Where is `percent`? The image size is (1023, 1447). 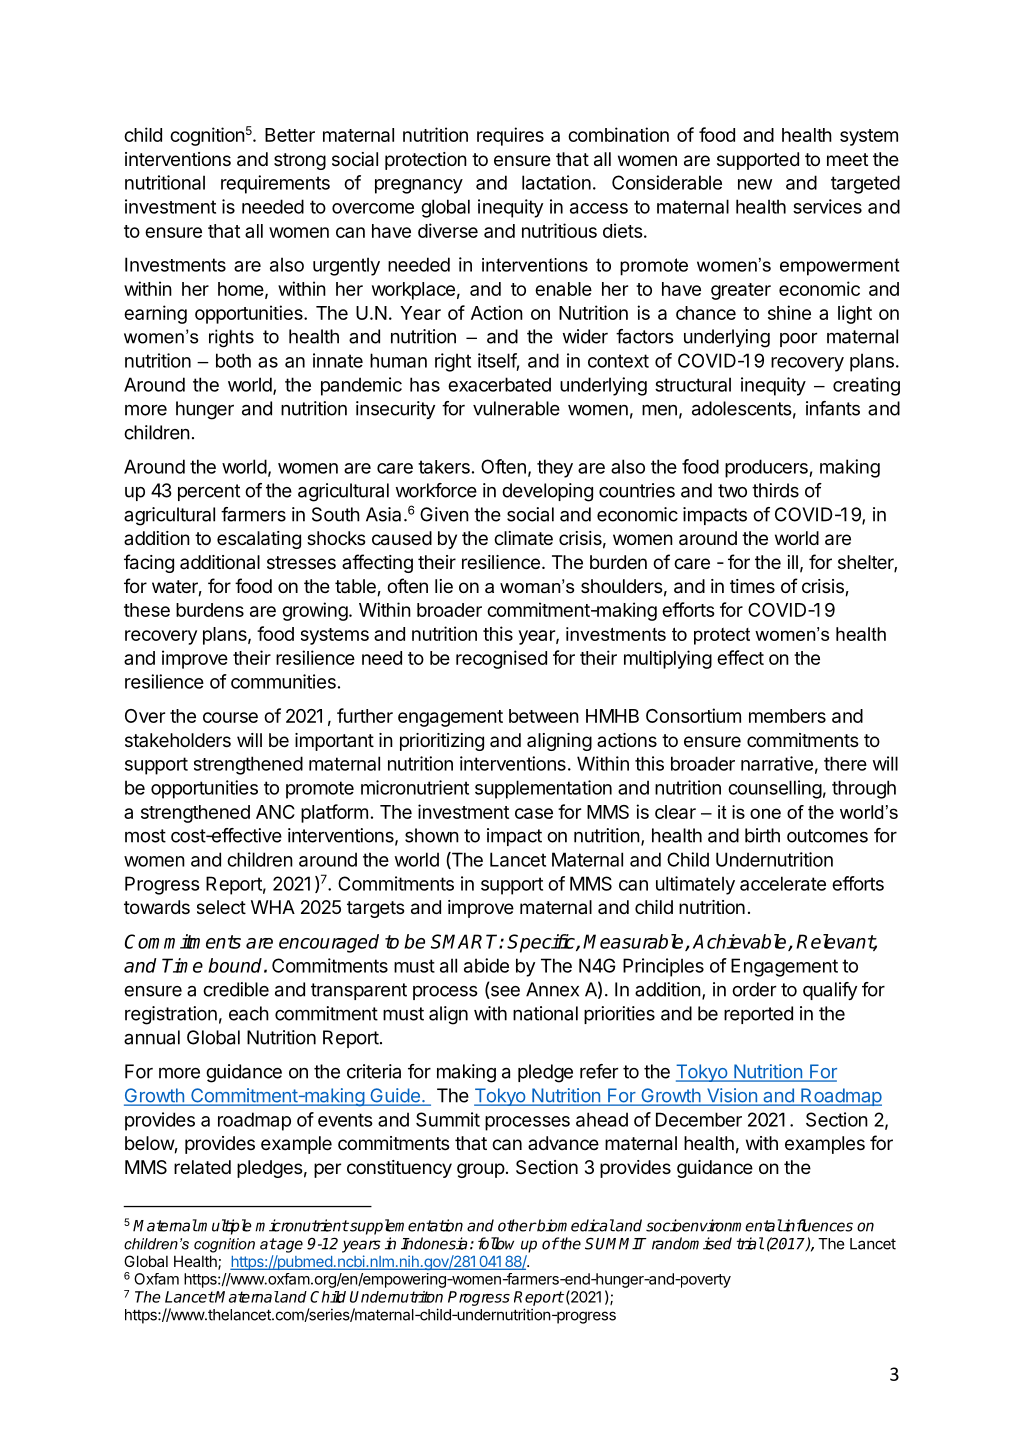
percent is located at coordinates (209, 492).
